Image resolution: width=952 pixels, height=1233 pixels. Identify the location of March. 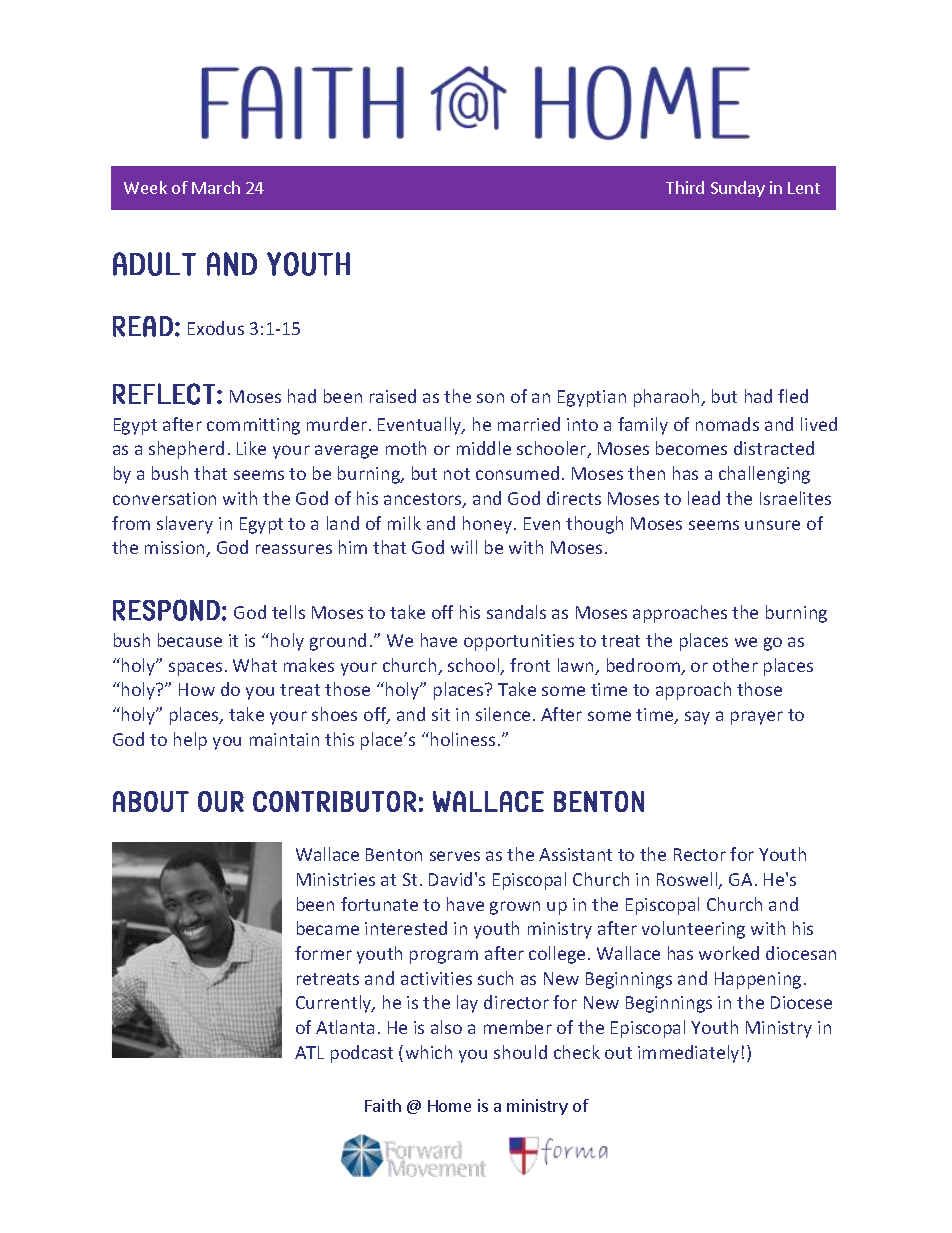
(216, 187).
